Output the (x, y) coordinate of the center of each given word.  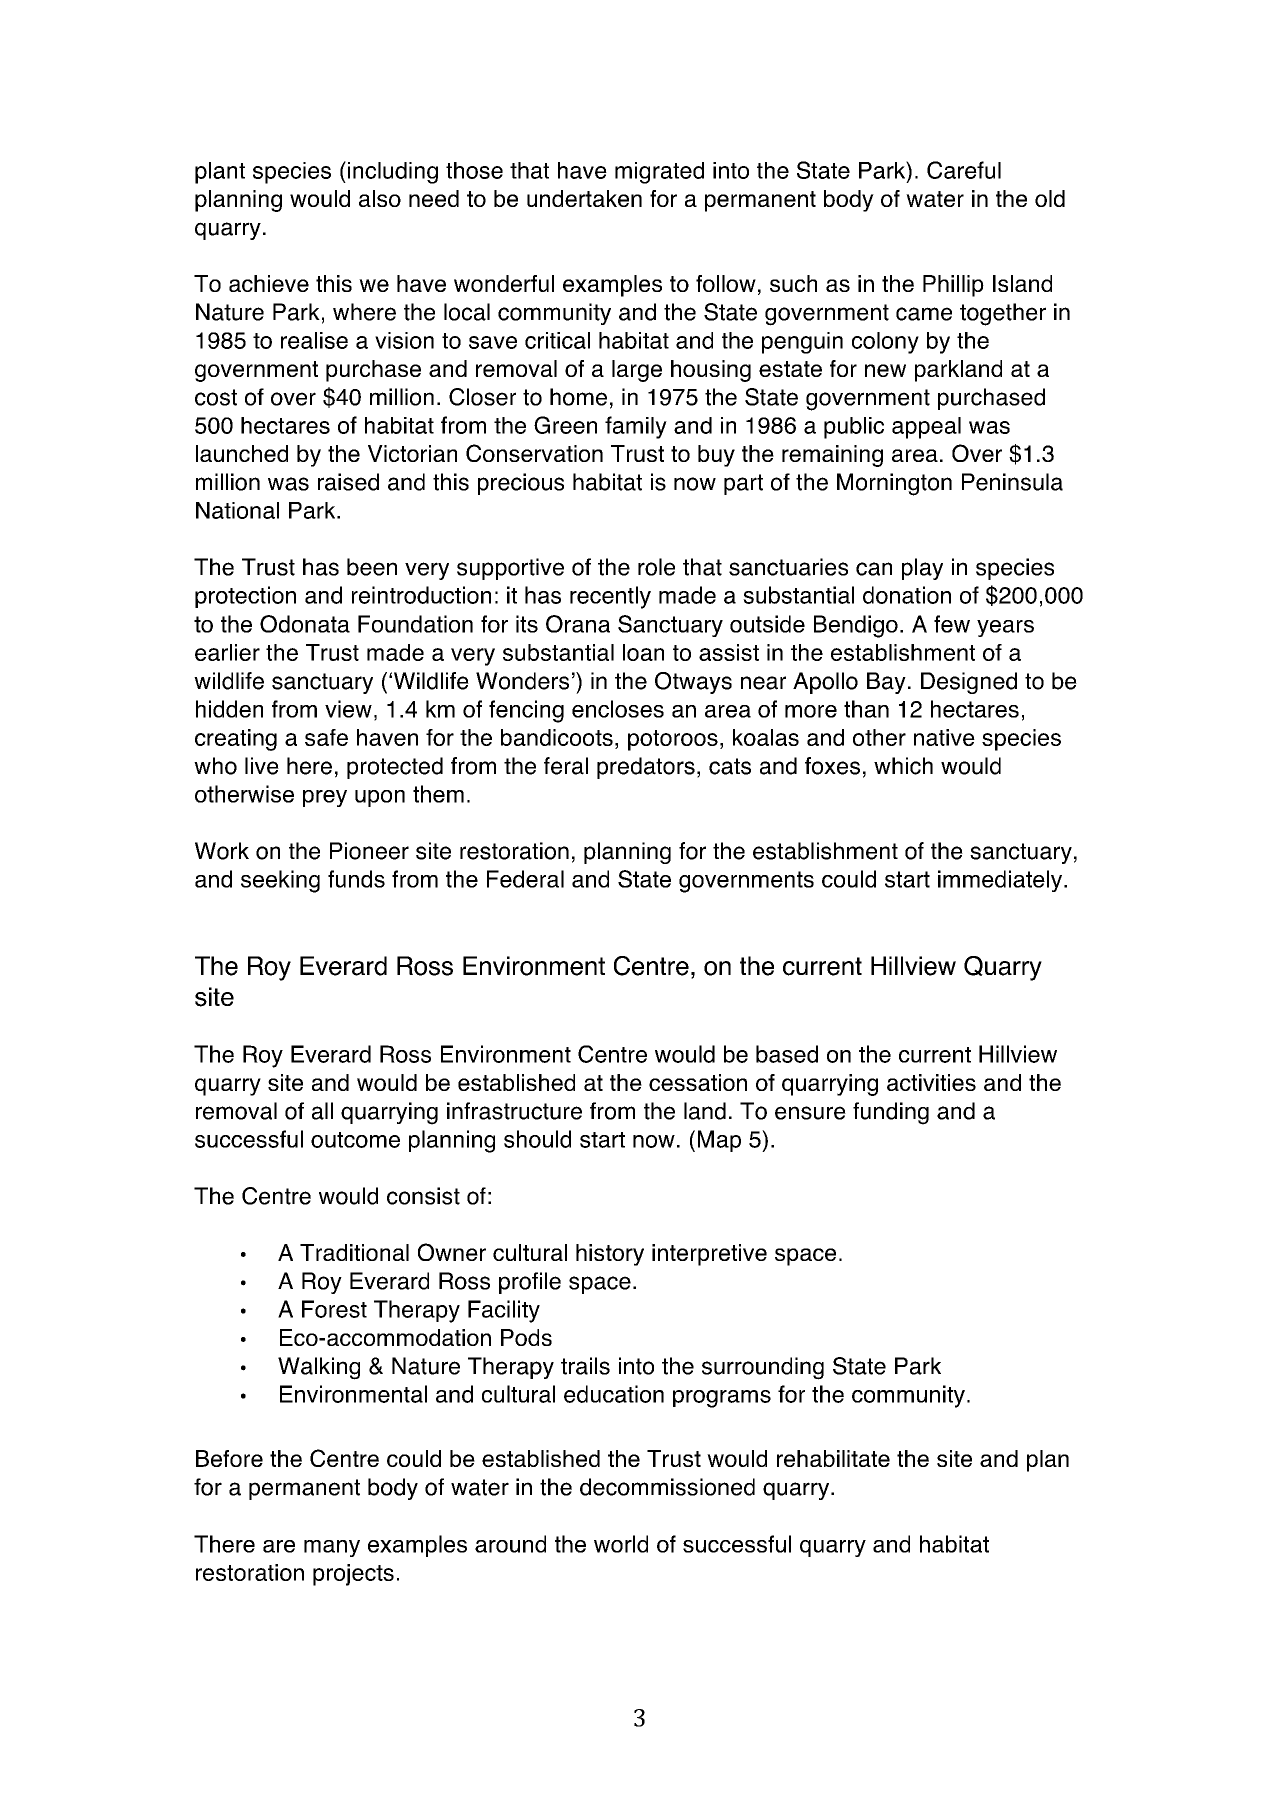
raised (348, 482)
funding (891, 1113)
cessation (698, 1082)
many (332, 1548)
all (322, 1111)
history (610, 1255)
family (636, 427)
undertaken (584, 198)
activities (931, 1082)
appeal (926, 428)
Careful (964, 170)
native (944, 737)
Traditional (354, 1252)
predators (646, 768)
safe (326, 737)
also (380, 198)
